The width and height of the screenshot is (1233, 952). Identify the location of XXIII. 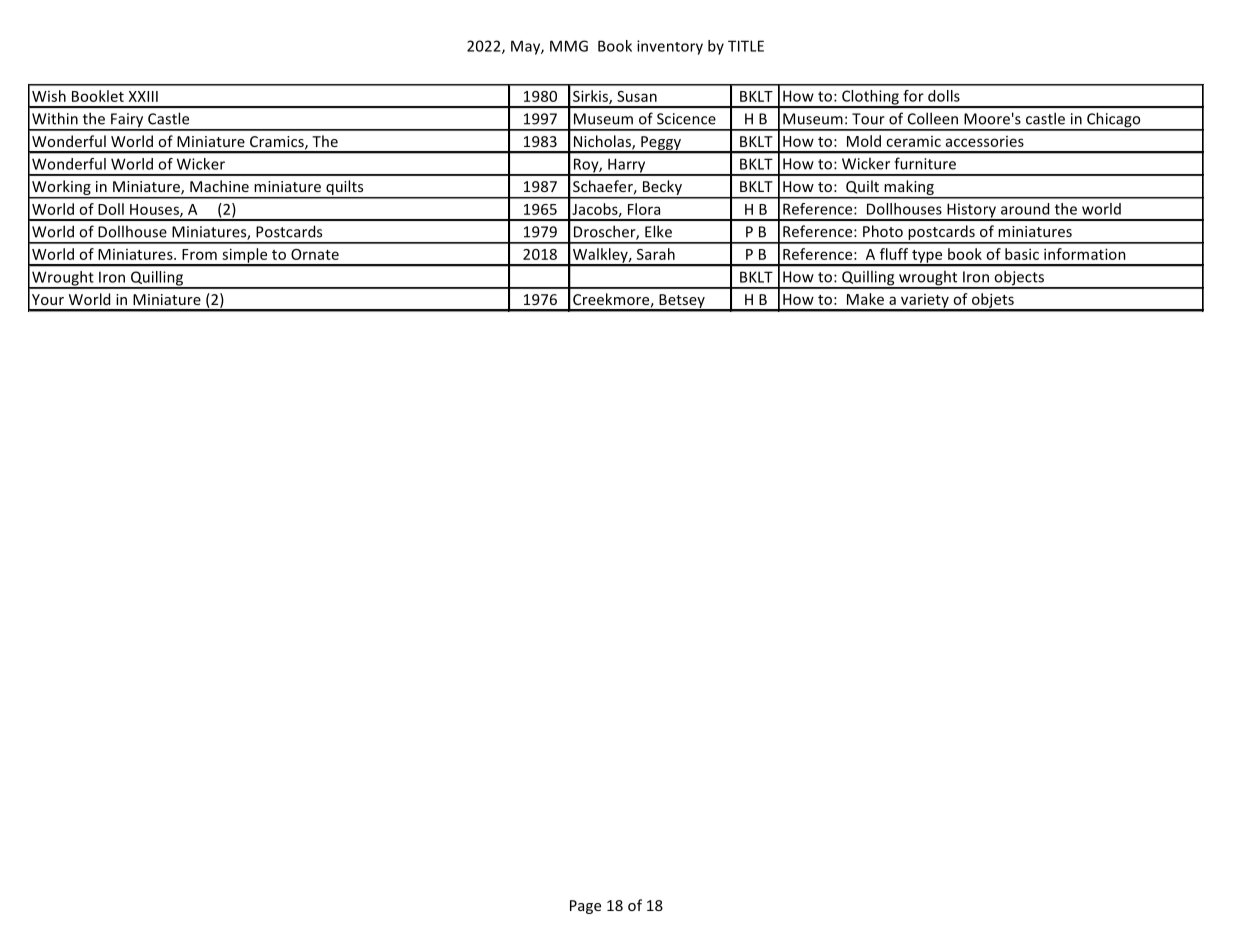
(143, 96).
